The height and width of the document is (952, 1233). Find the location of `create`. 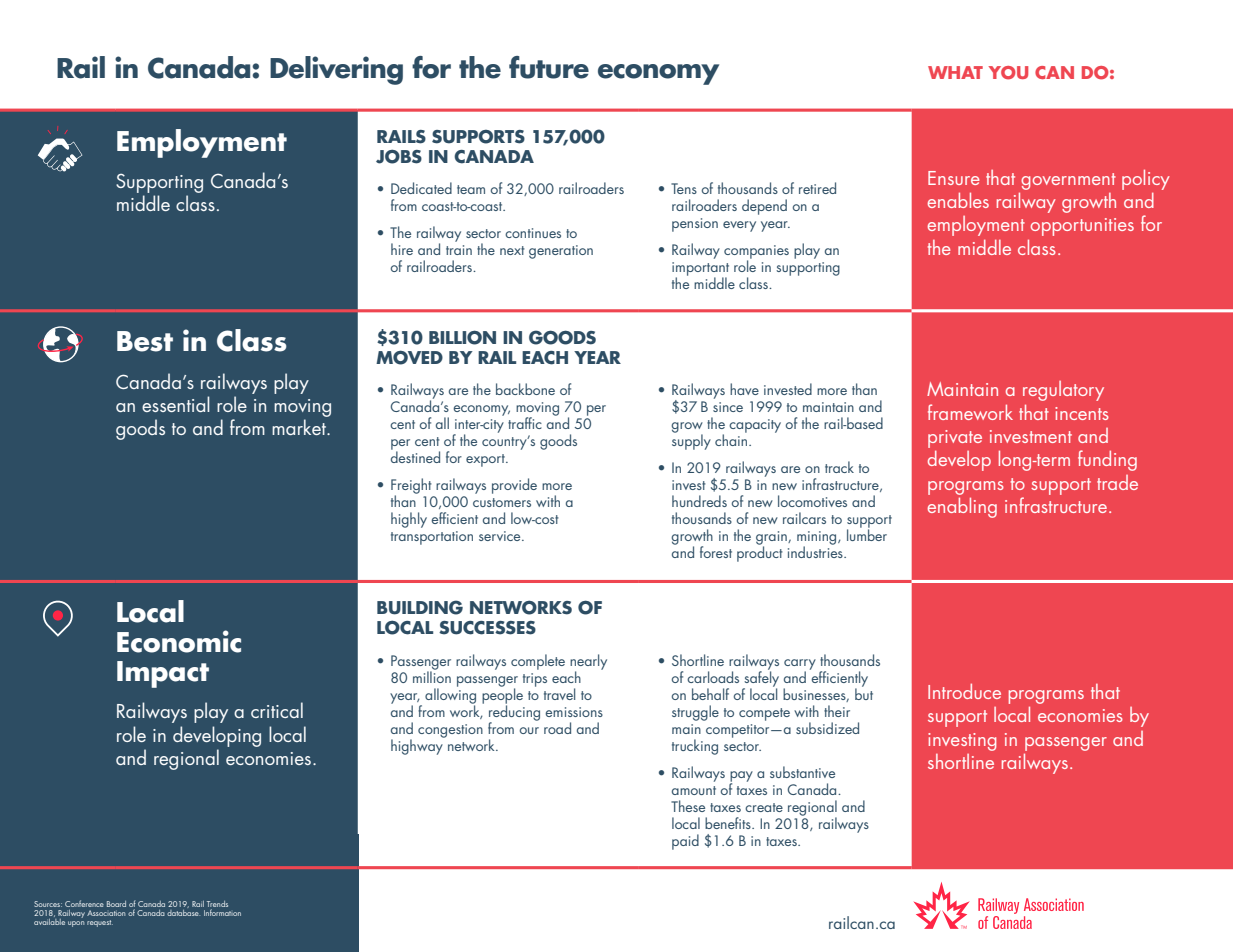

create is located at coordinates (764, 807).
